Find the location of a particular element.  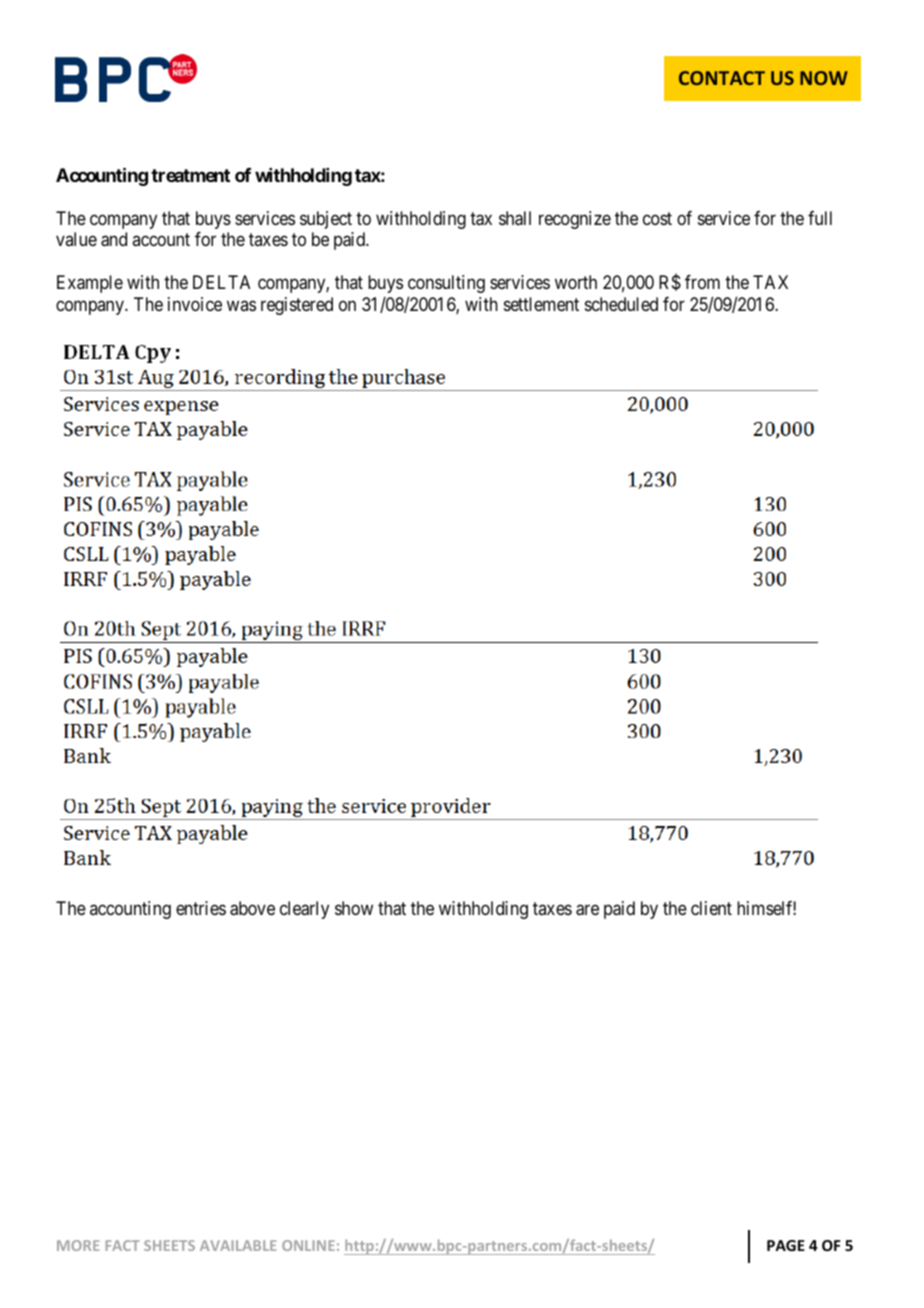

CONTACT is located at coordinates (722, 78).
